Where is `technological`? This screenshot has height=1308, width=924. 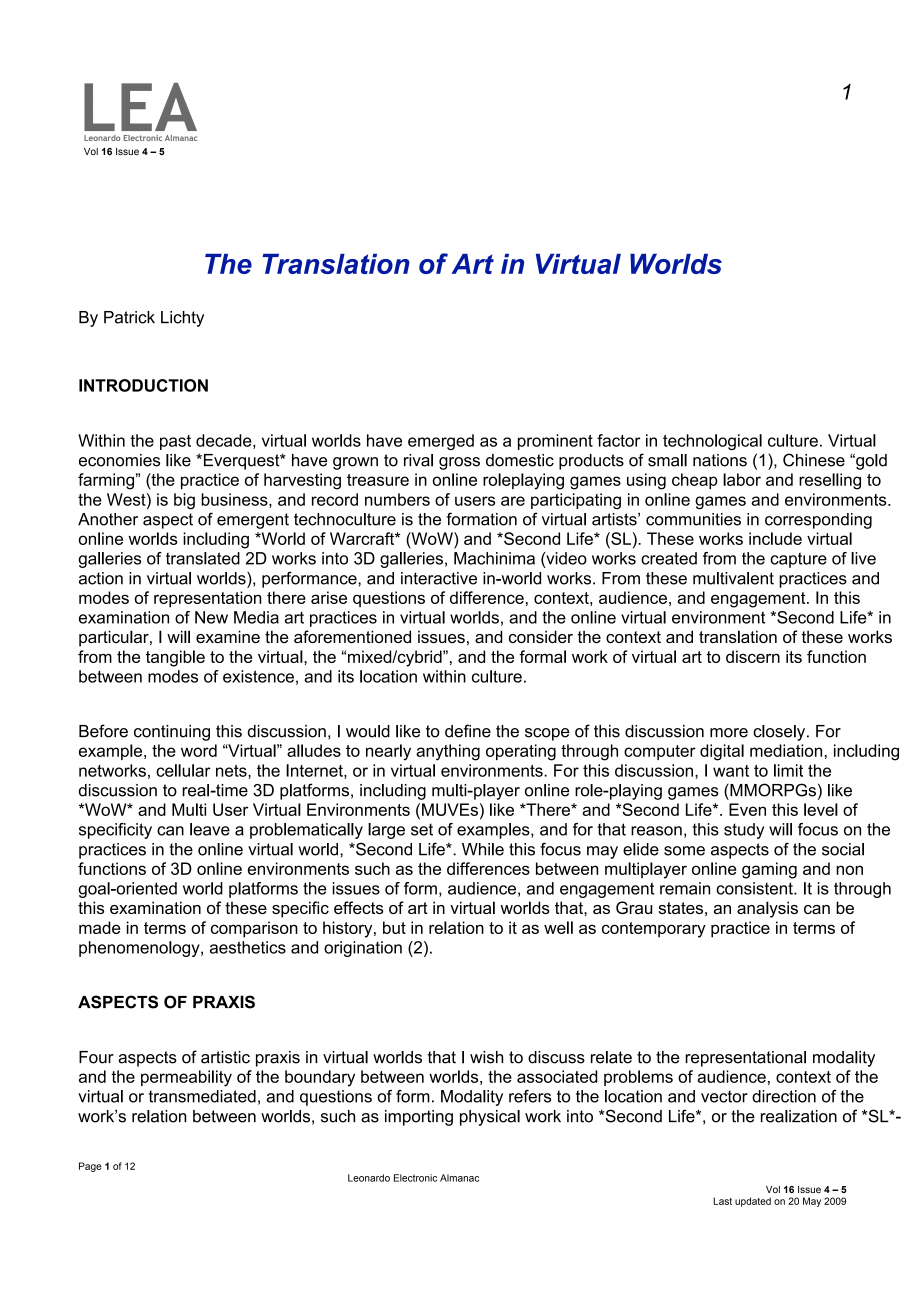 technological is located at coordinates (712, 442).
